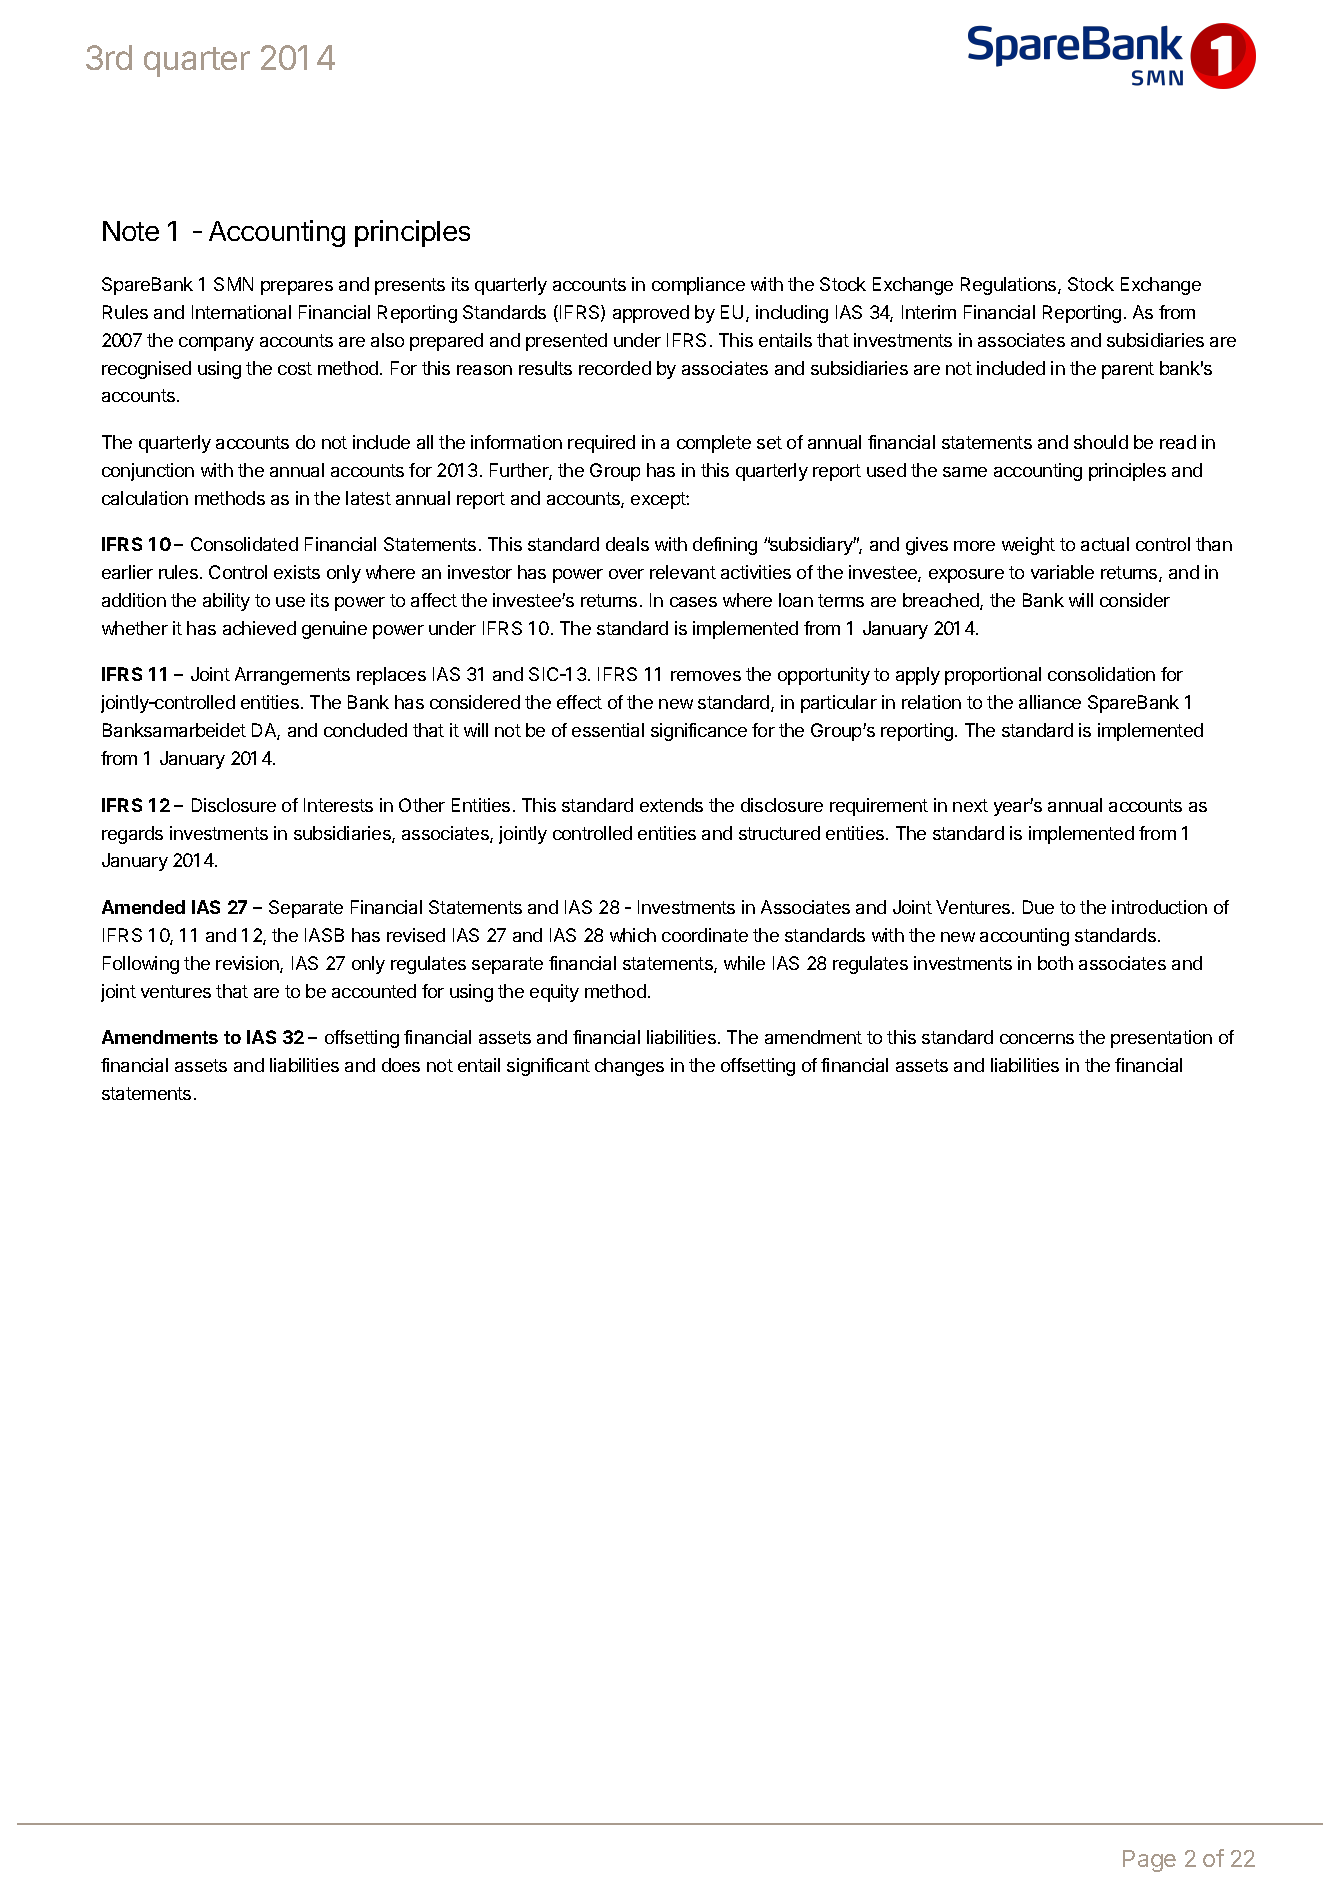 This page has width=1340, height=1895. I want to click on SMN, so click(233, 284).
